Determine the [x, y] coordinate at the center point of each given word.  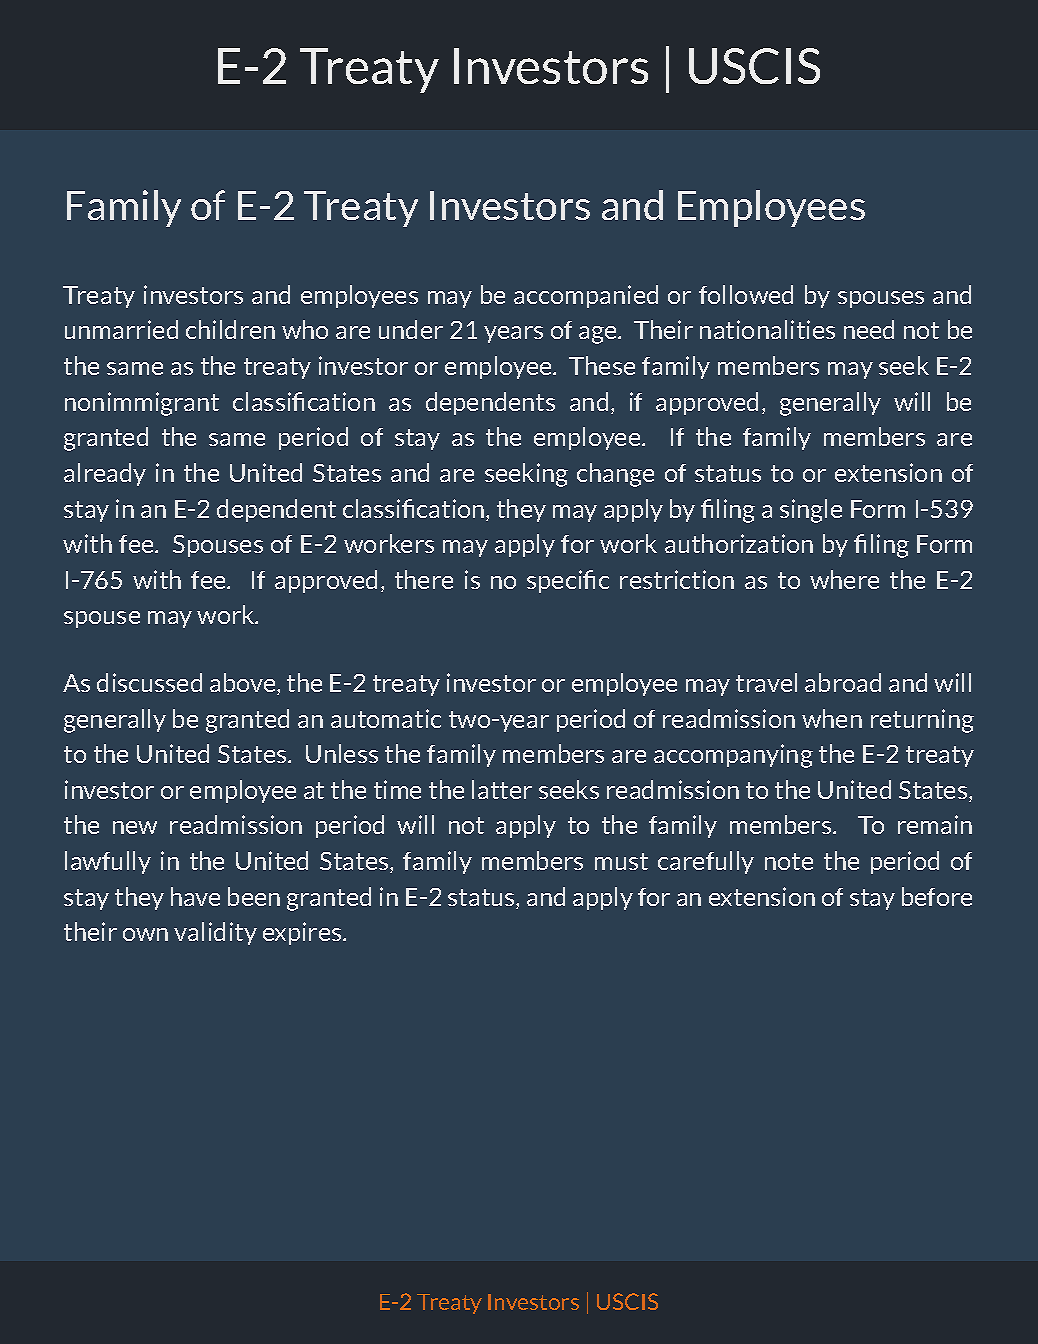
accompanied [586, 296]
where [844, 579]
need [869, 329]
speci [555, 581]
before [937, 896]
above [244, 684]
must [621, 861]
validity [215, 933]
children [230, 329]
